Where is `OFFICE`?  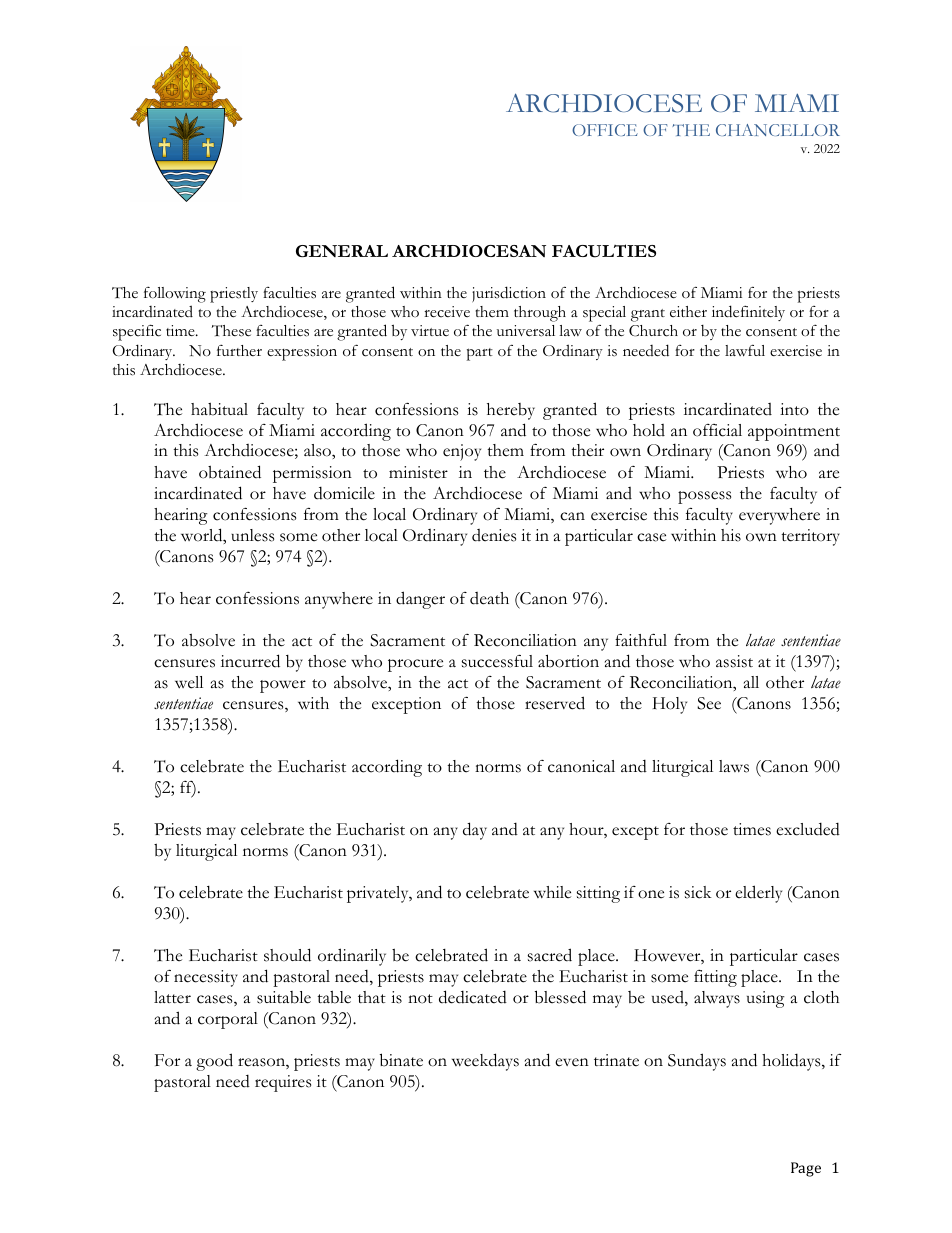
OFFICE is located at coordinates (605, 130).
